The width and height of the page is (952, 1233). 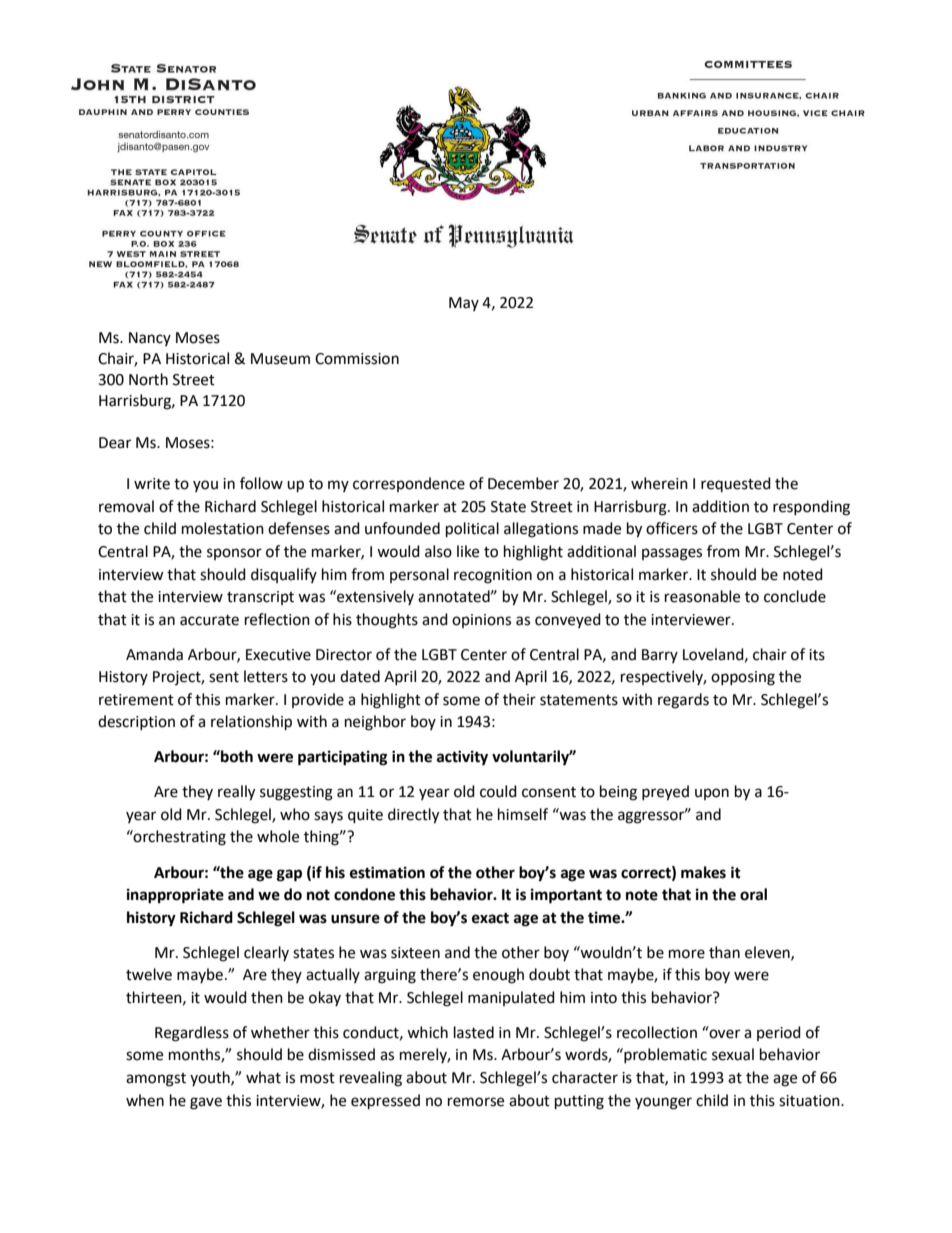 I want to click on gave, so click(x=206, y=1103).
